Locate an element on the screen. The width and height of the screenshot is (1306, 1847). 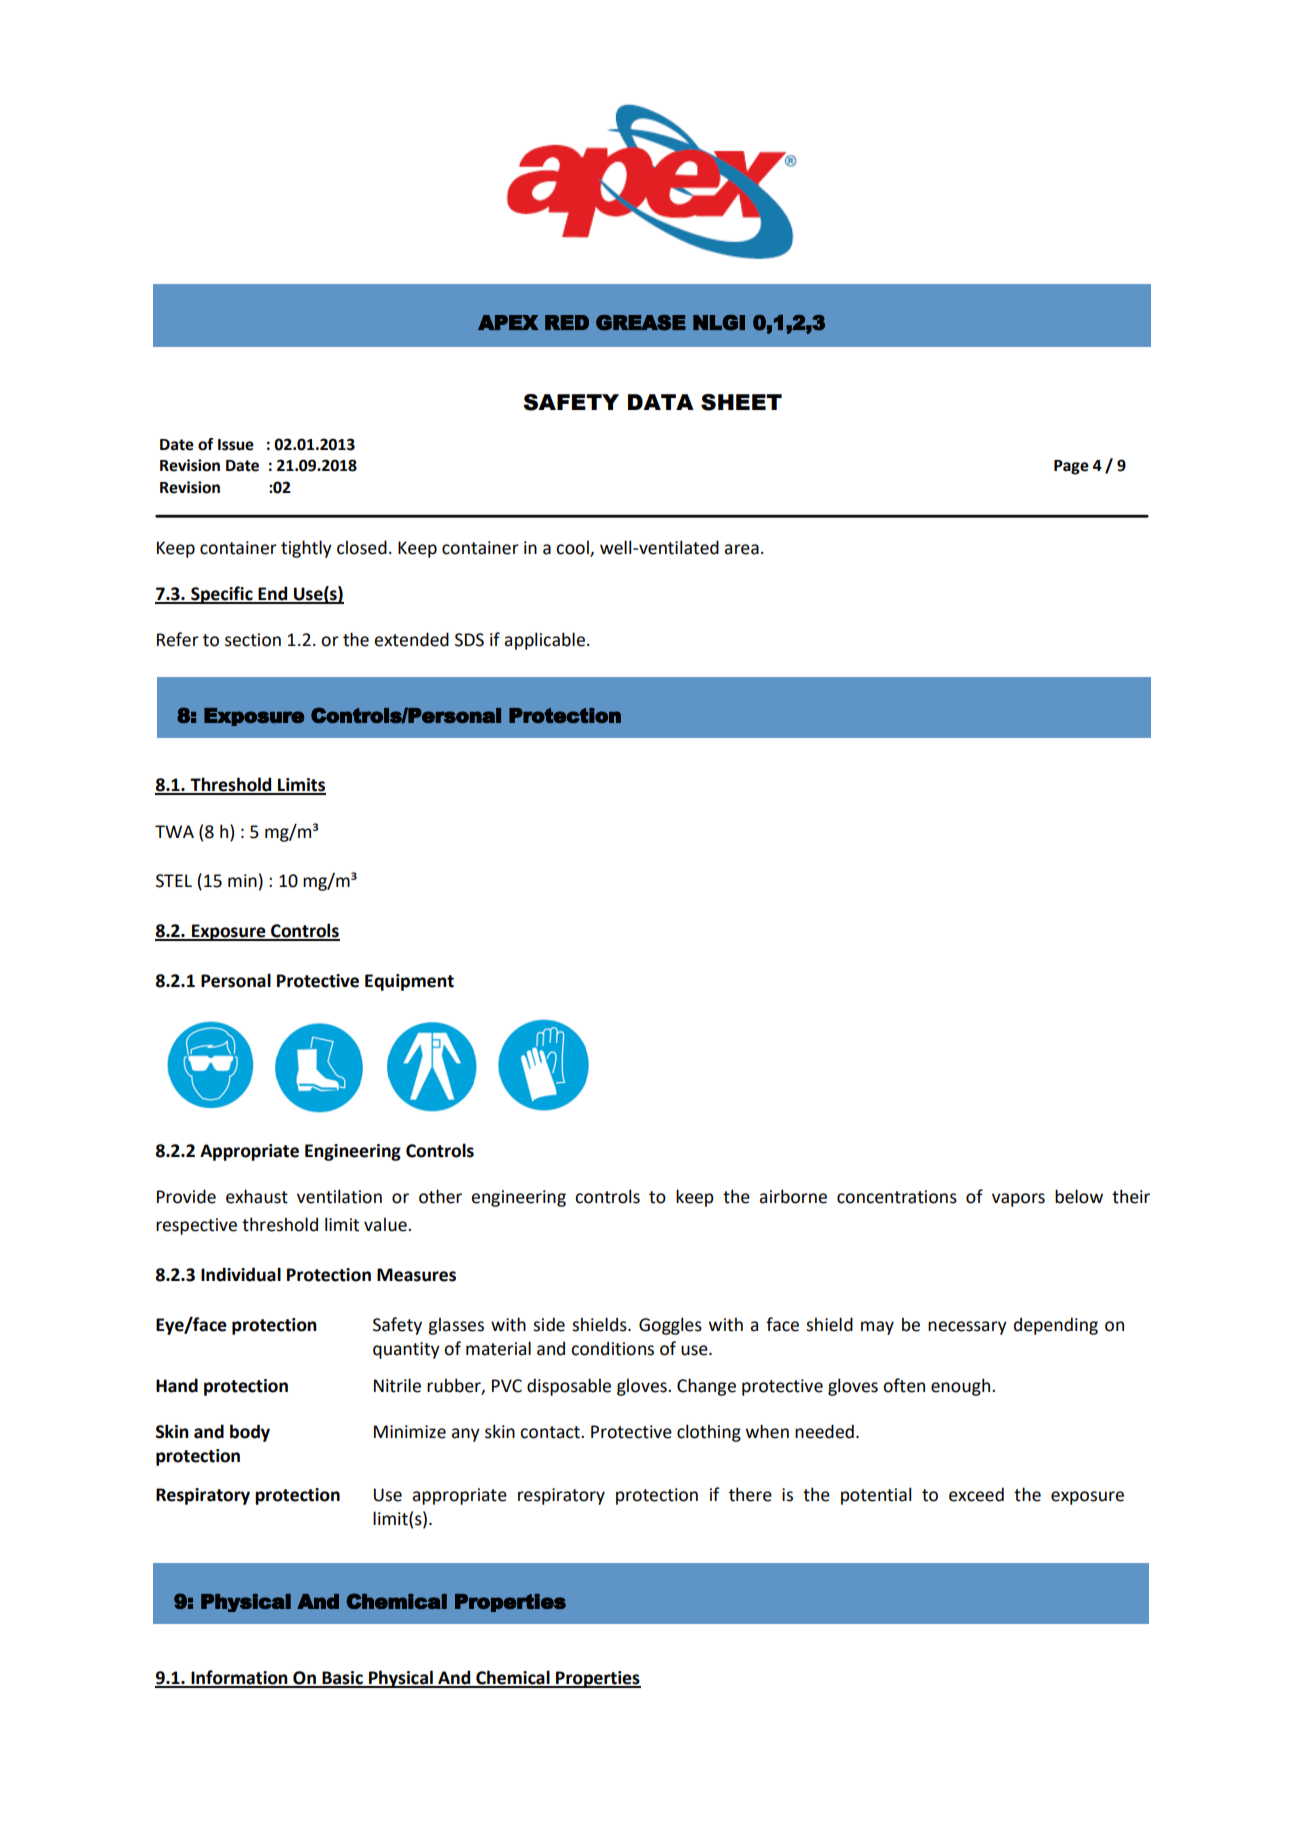
DATA is located at coordinates (661, 402).
